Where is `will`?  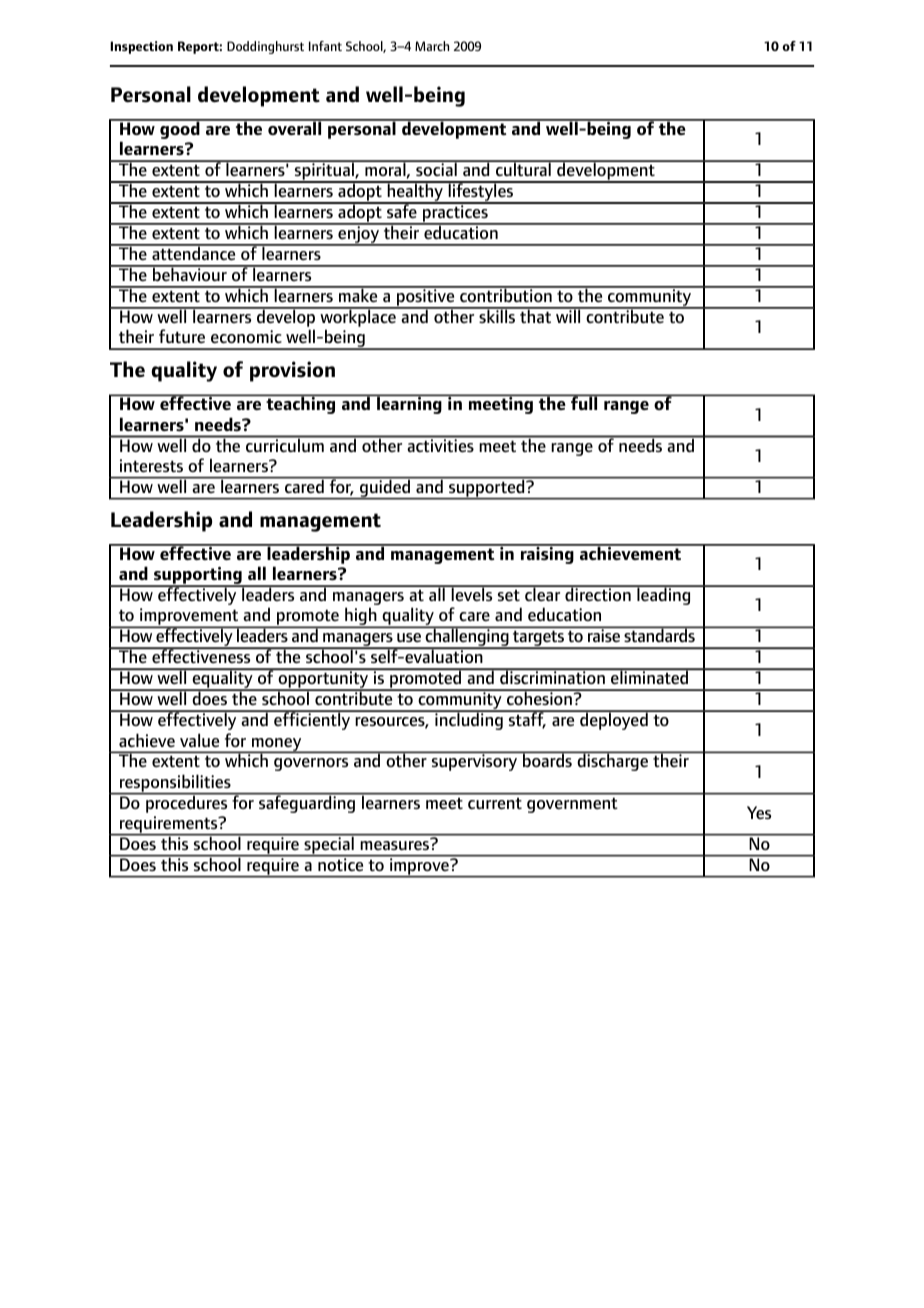
will is located at coordinates (568, 315).
